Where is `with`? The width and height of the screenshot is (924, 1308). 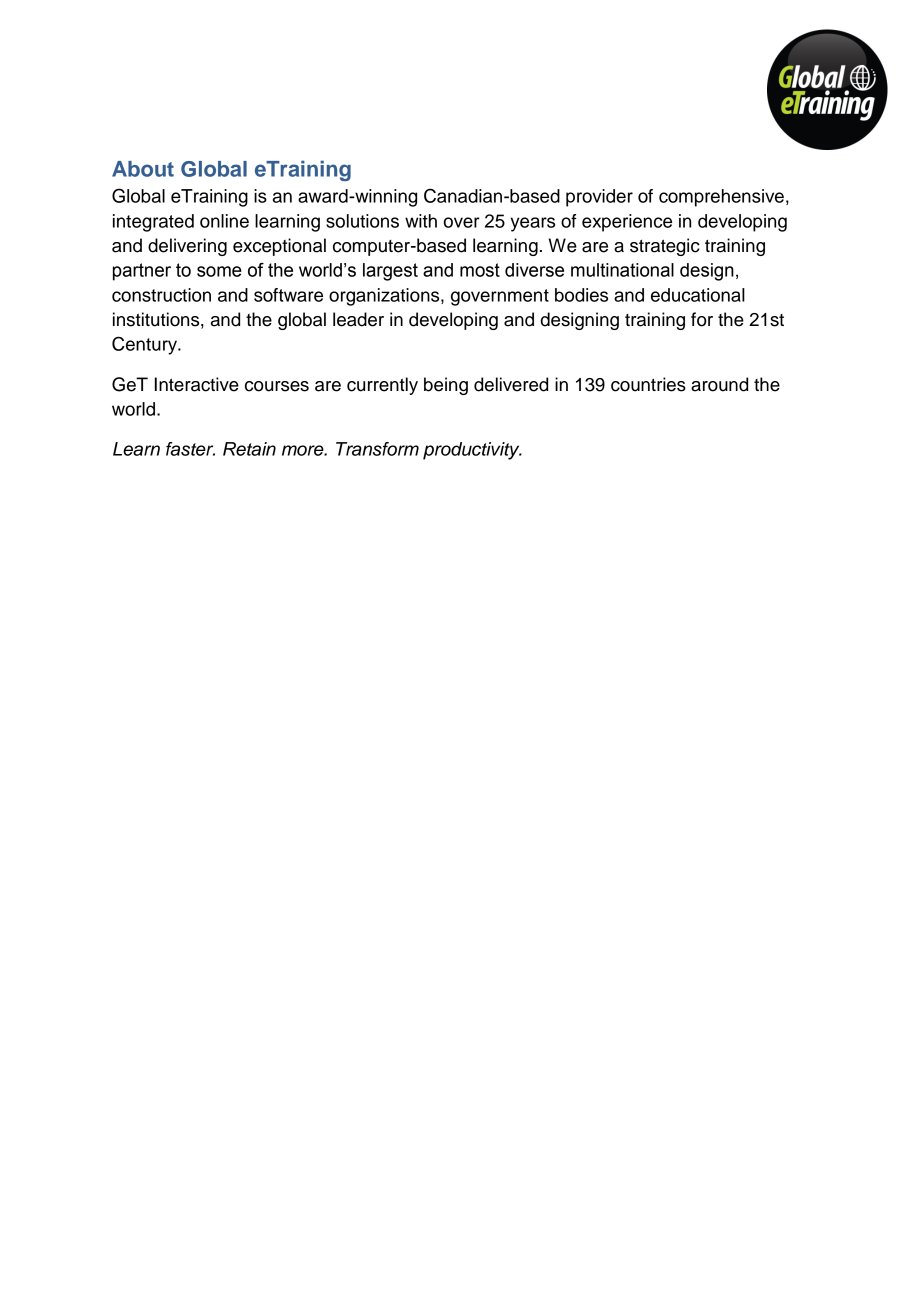
with is located at coordinates (421, 221).
